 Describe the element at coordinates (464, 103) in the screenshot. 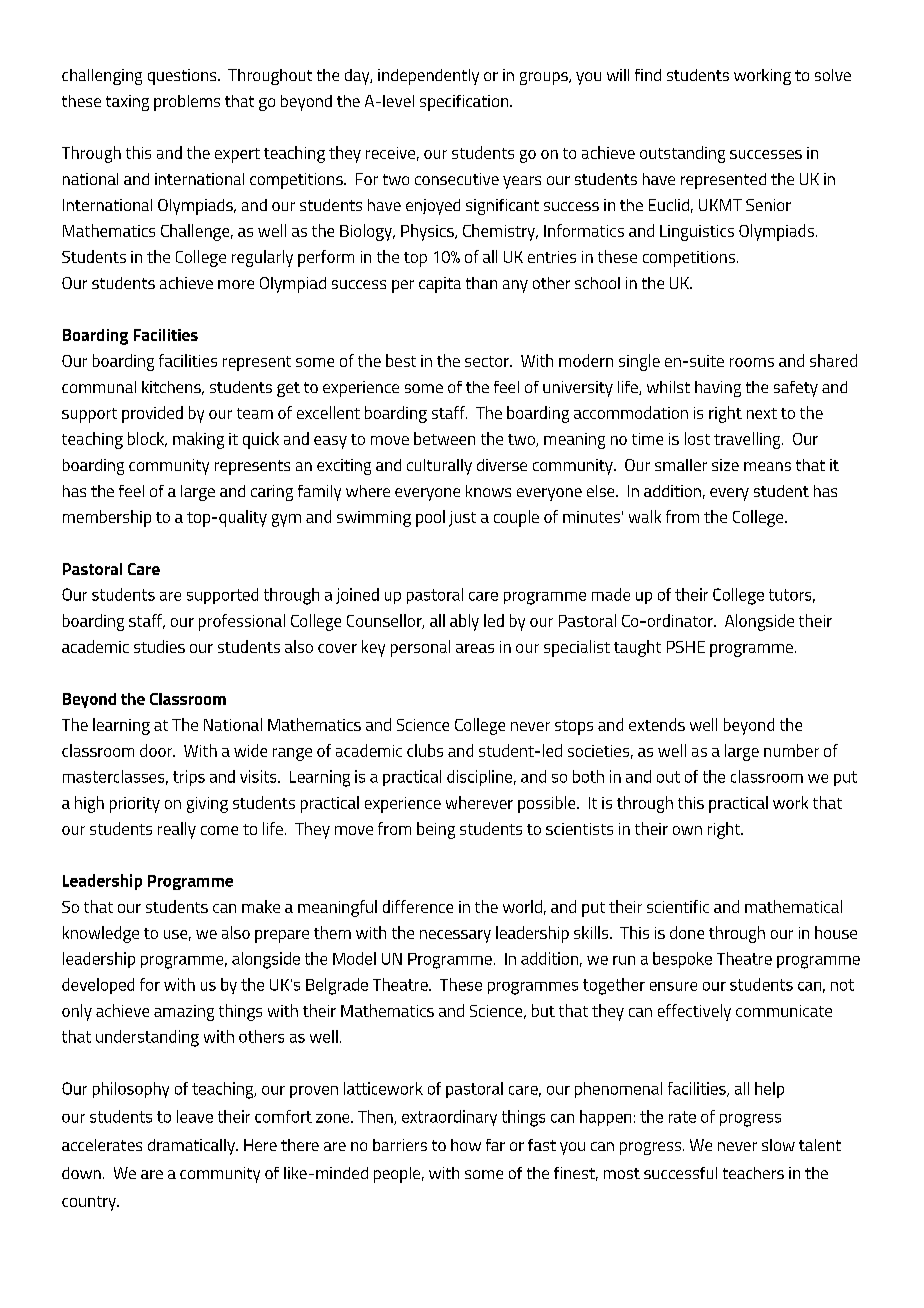

I see `specification` at that location.
